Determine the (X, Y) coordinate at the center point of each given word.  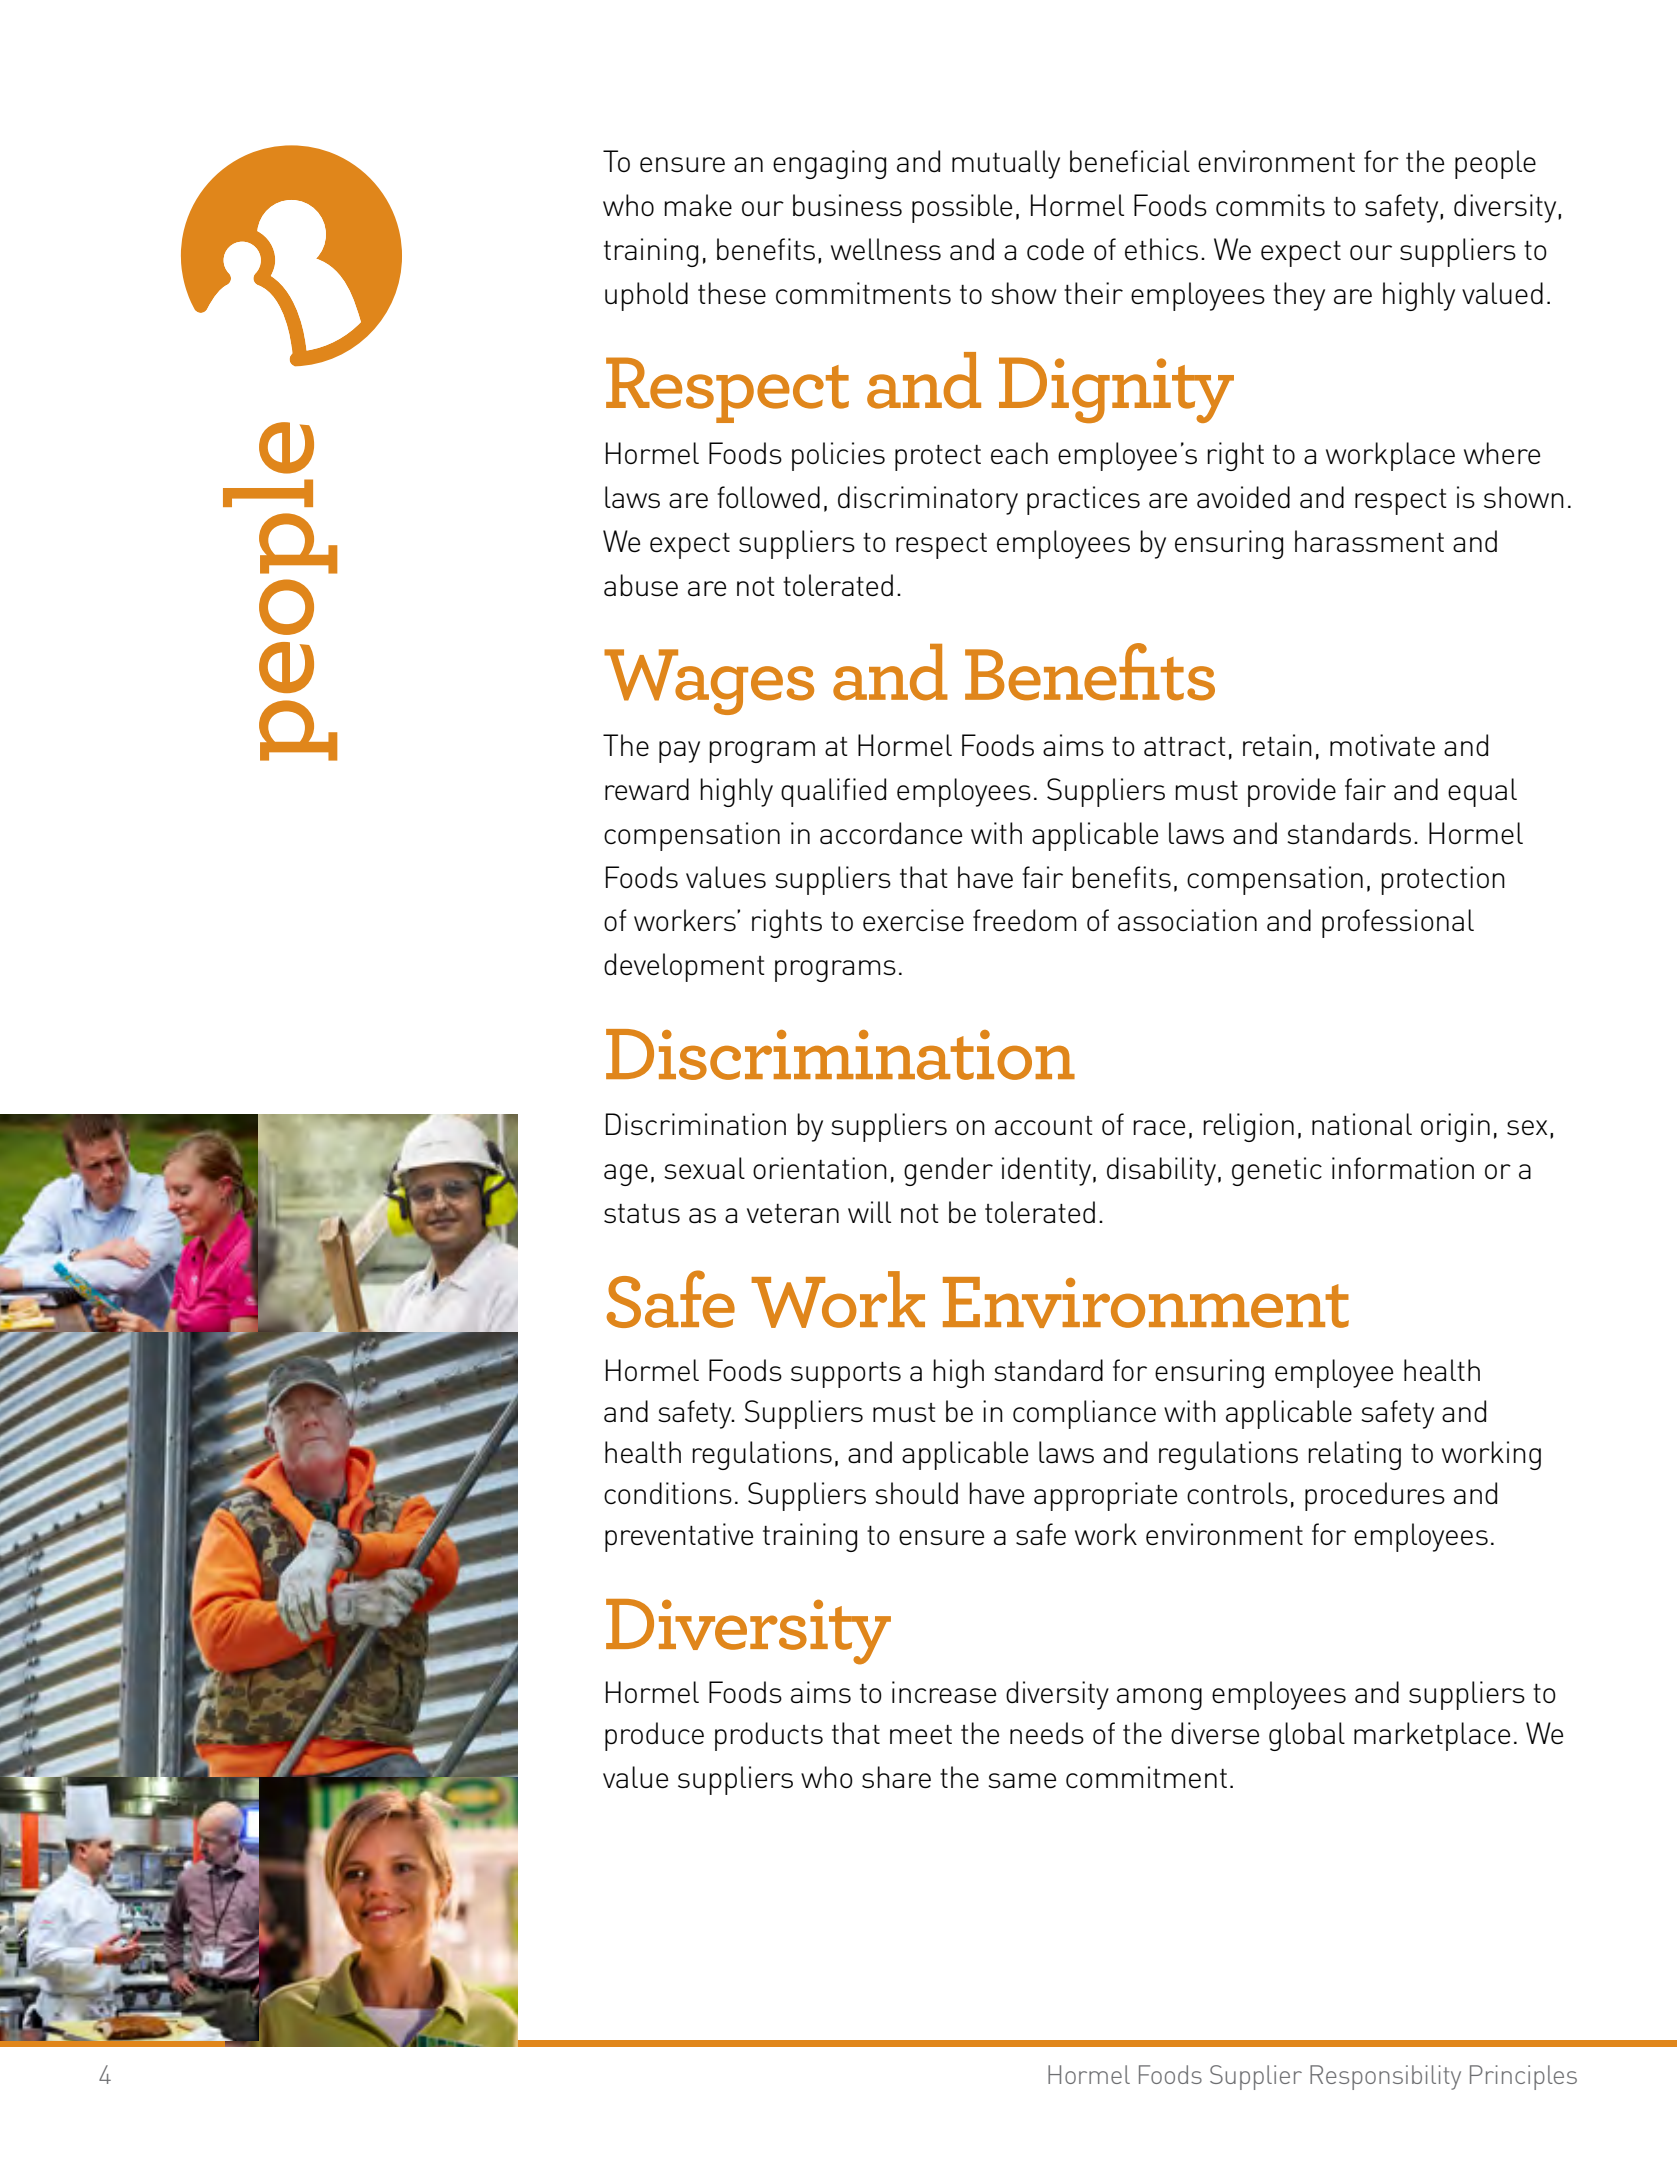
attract (1185, 747)
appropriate (1105, 1496)
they (1299, 296)
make (698, 205)
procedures (1375, 1496)
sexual (704, 1168)
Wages (709, 682)
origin (1455, 1127)
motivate (1382, 745)
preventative (679, 1537)
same (1022, 1781)
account (1044, 1126)
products (769, 1736)
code (1055, 249)
